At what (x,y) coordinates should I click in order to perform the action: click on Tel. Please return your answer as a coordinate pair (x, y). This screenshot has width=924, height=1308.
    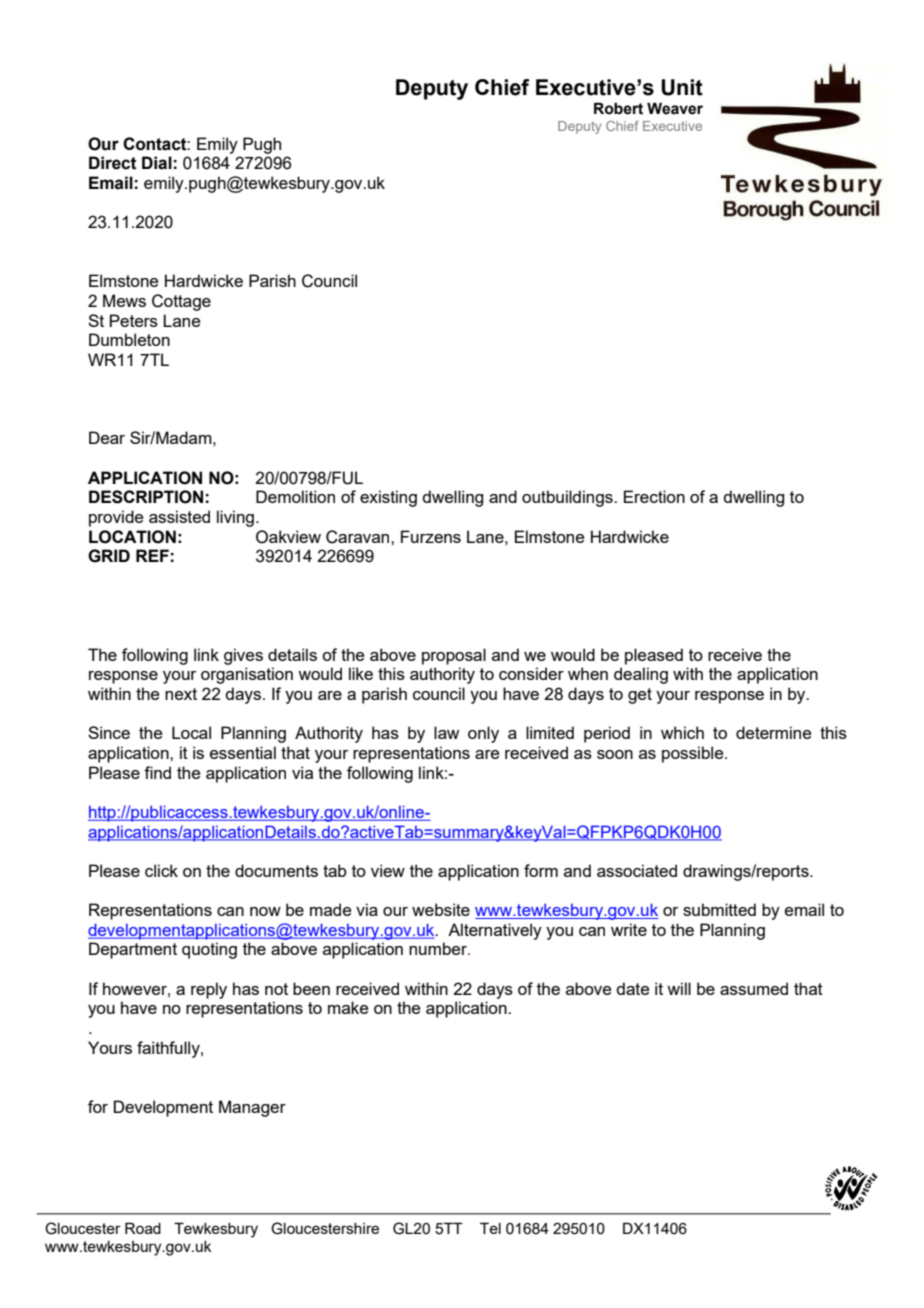
    Looking at the image, I should click on (490, 1228).
